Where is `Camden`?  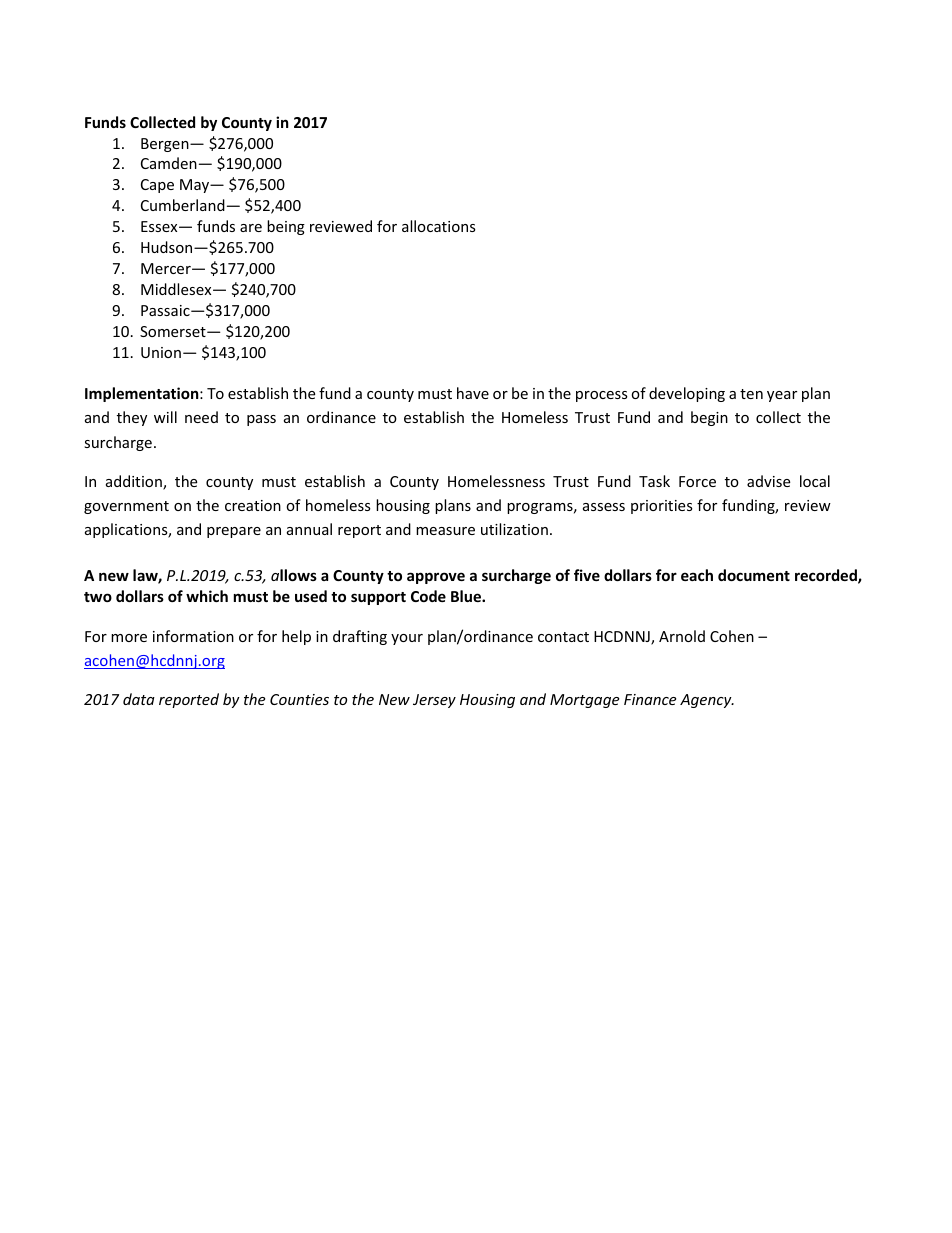
Camden is located at coordinates (169, 163).
